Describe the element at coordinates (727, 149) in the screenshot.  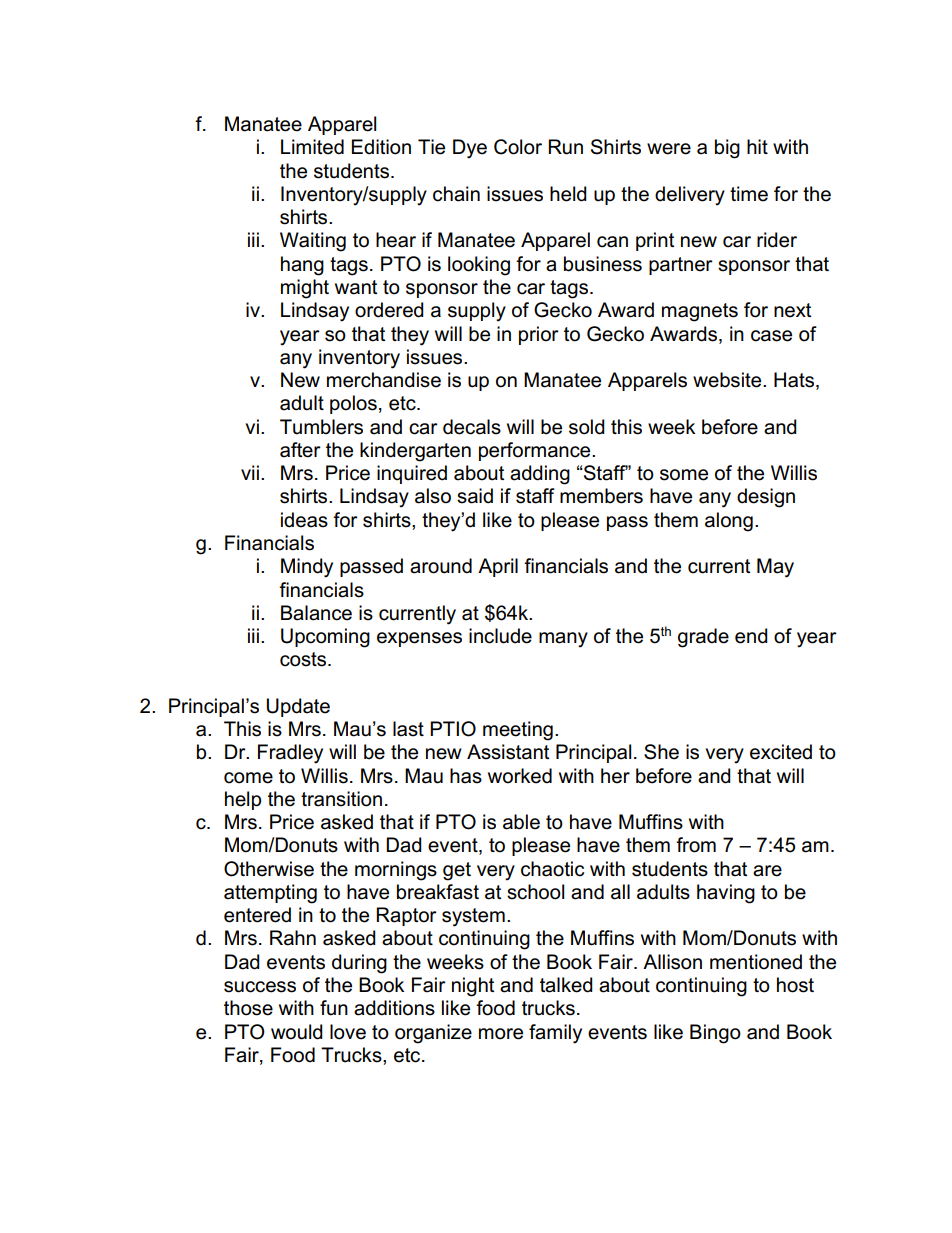
I see `big` at that location.
